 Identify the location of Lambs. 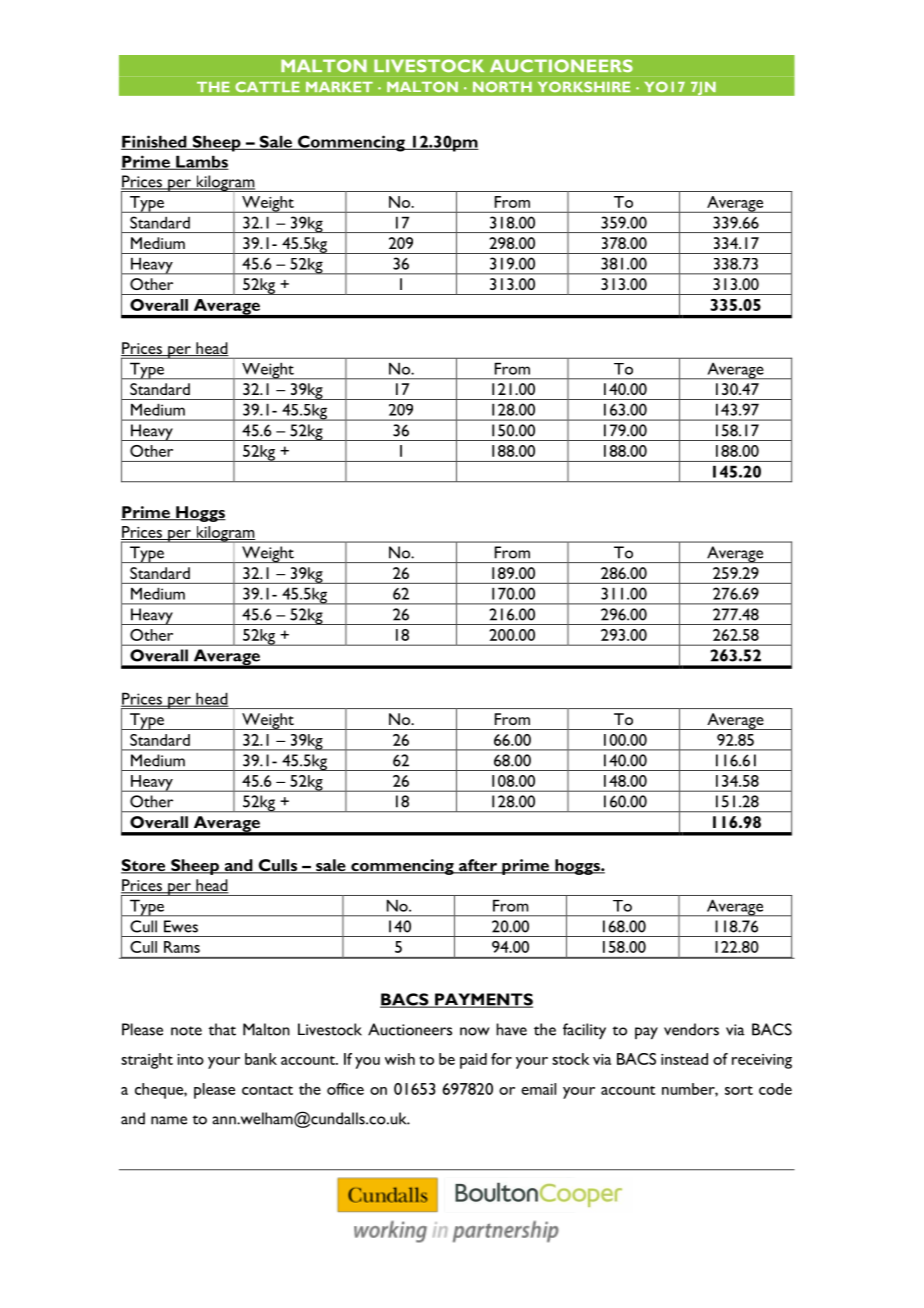
(201, 162).
